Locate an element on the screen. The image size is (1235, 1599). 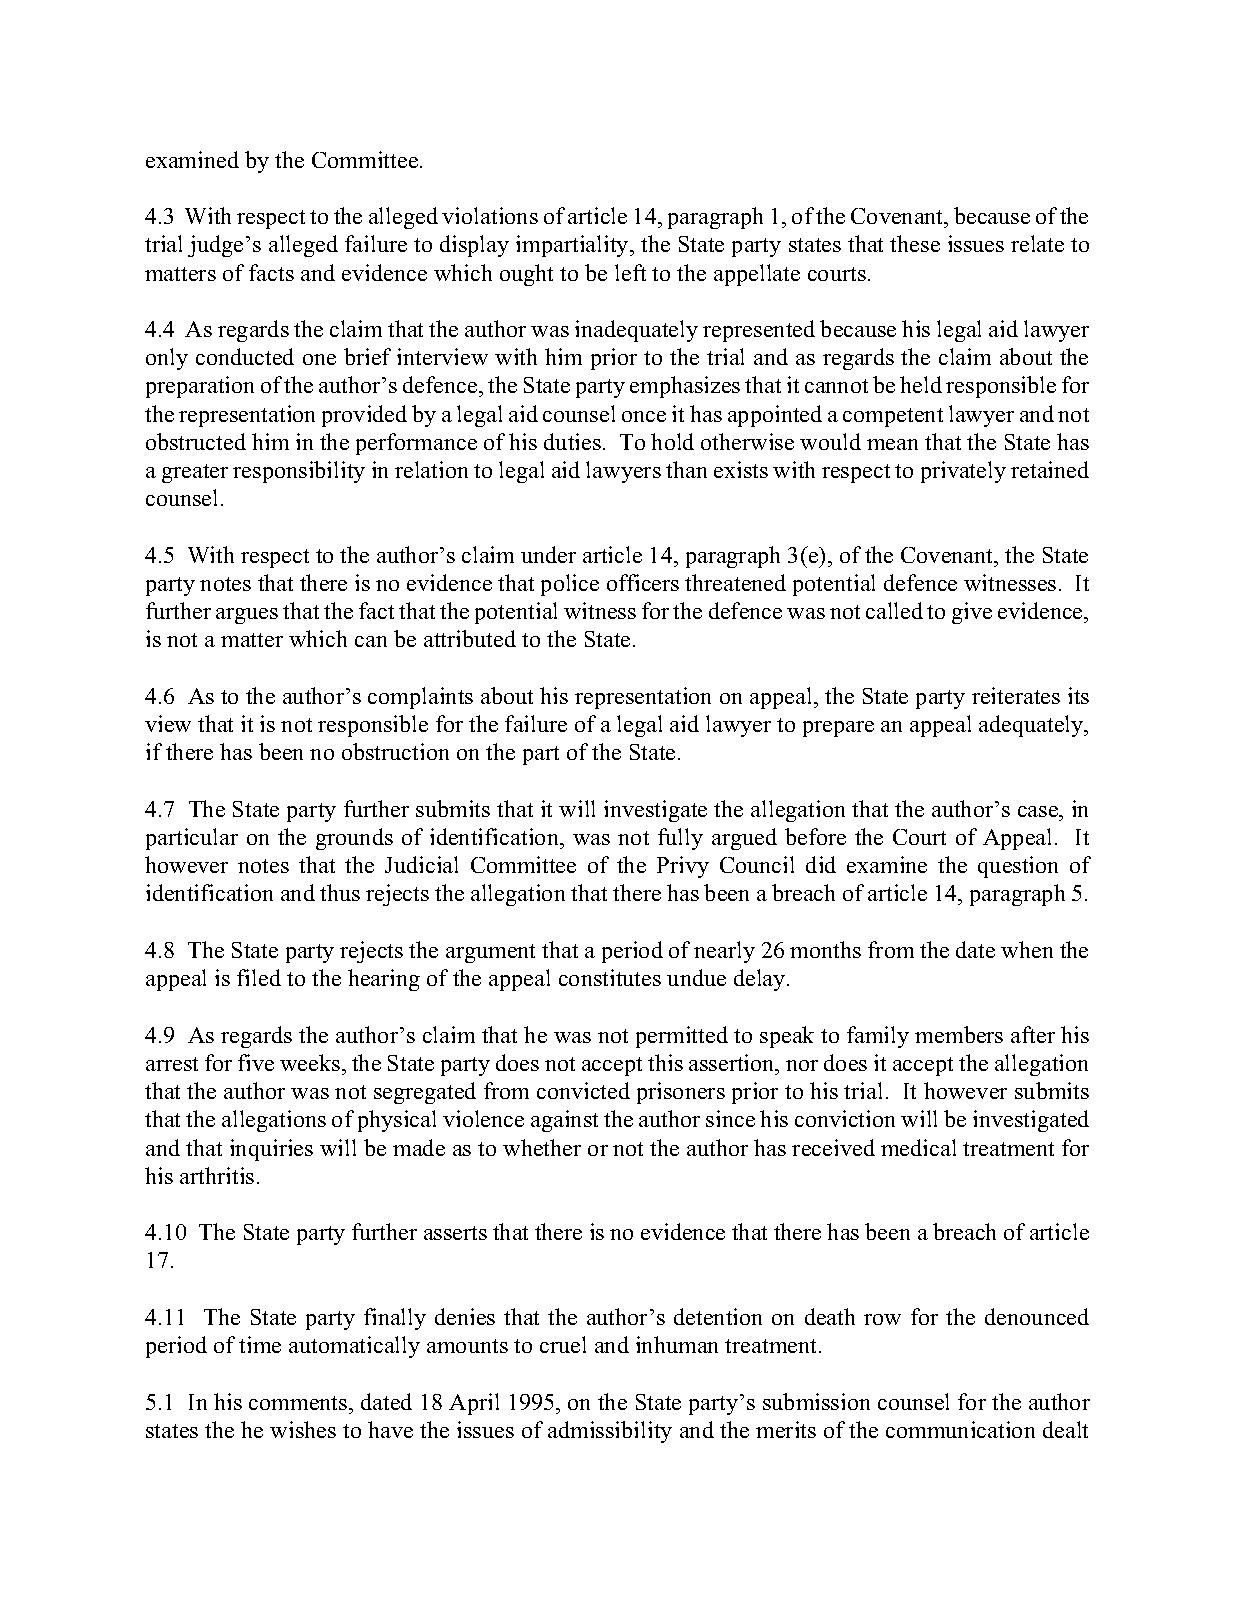
left is located at coordinates (630, 272).
